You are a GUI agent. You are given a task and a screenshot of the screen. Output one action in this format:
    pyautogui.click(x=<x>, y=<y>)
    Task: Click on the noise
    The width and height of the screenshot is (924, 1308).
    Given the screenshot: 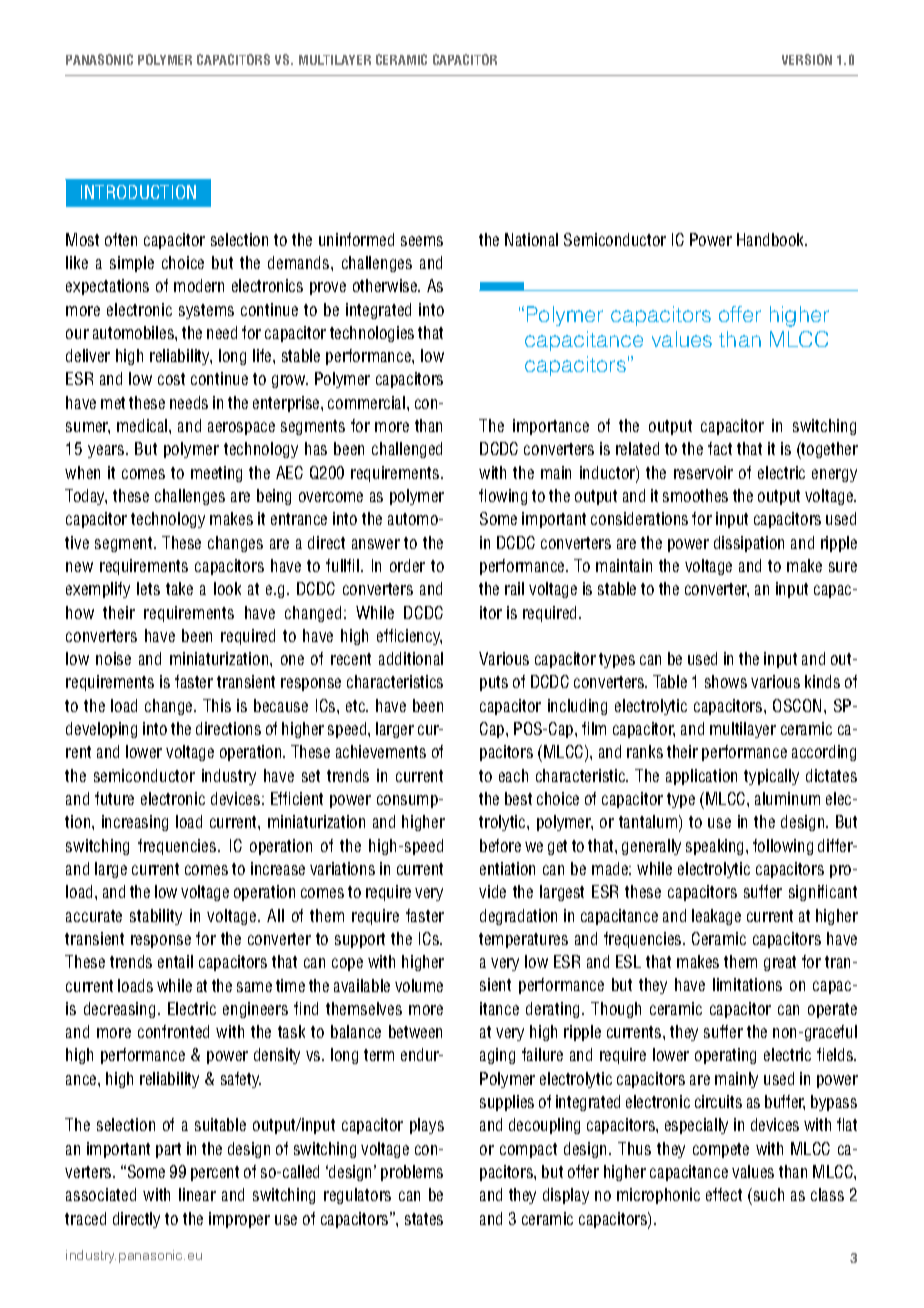 What is the action you would take?
    pyautogui.click(x=113, y=658)
